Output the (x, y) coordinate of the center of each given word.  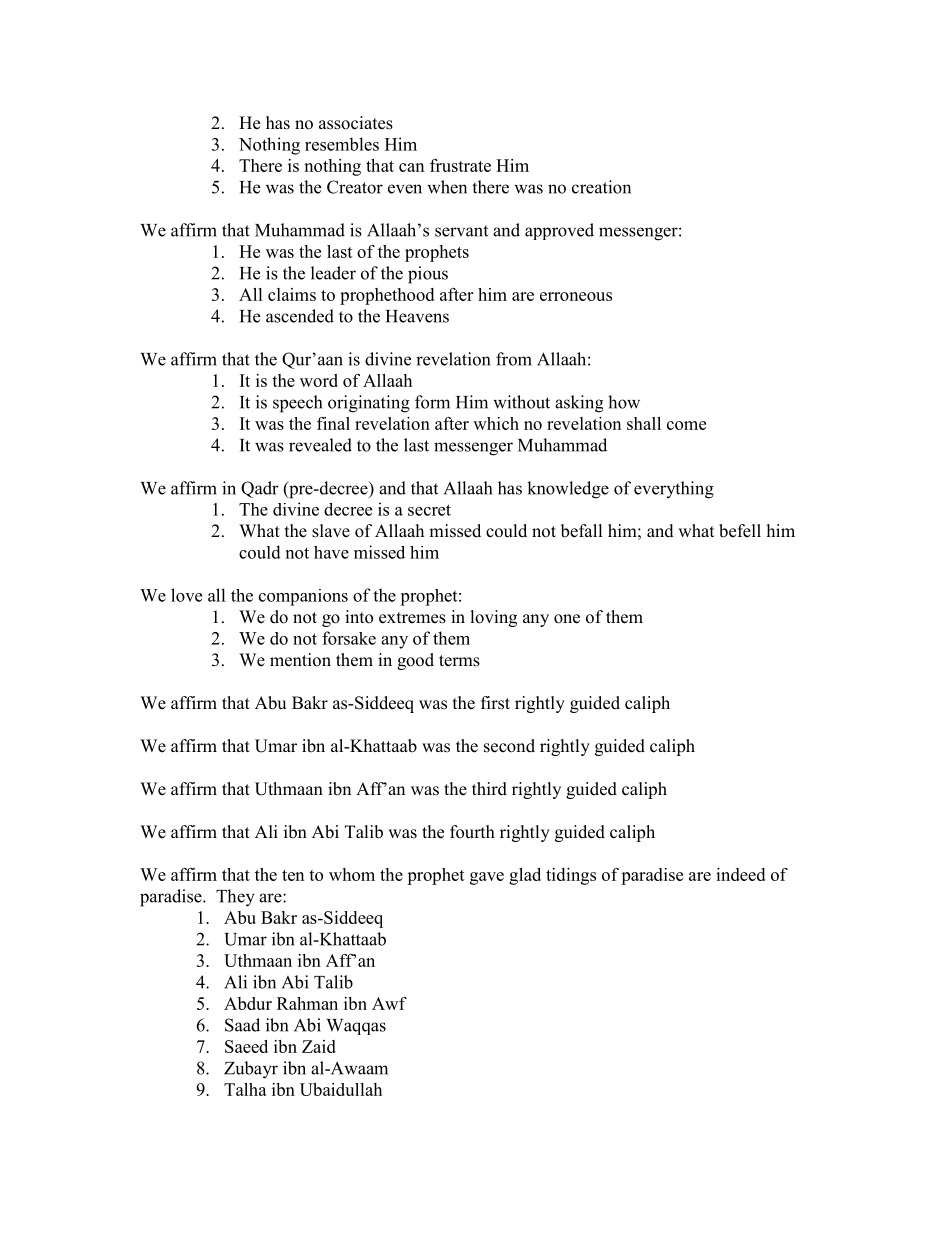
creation (601, 187)
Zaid (319, 1046)
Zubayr (251, 1070)
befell (740, 531)
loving (494, 618)
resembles (342, 144)
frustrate (460, 165)
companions (303, 597)
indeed (740, 874)
